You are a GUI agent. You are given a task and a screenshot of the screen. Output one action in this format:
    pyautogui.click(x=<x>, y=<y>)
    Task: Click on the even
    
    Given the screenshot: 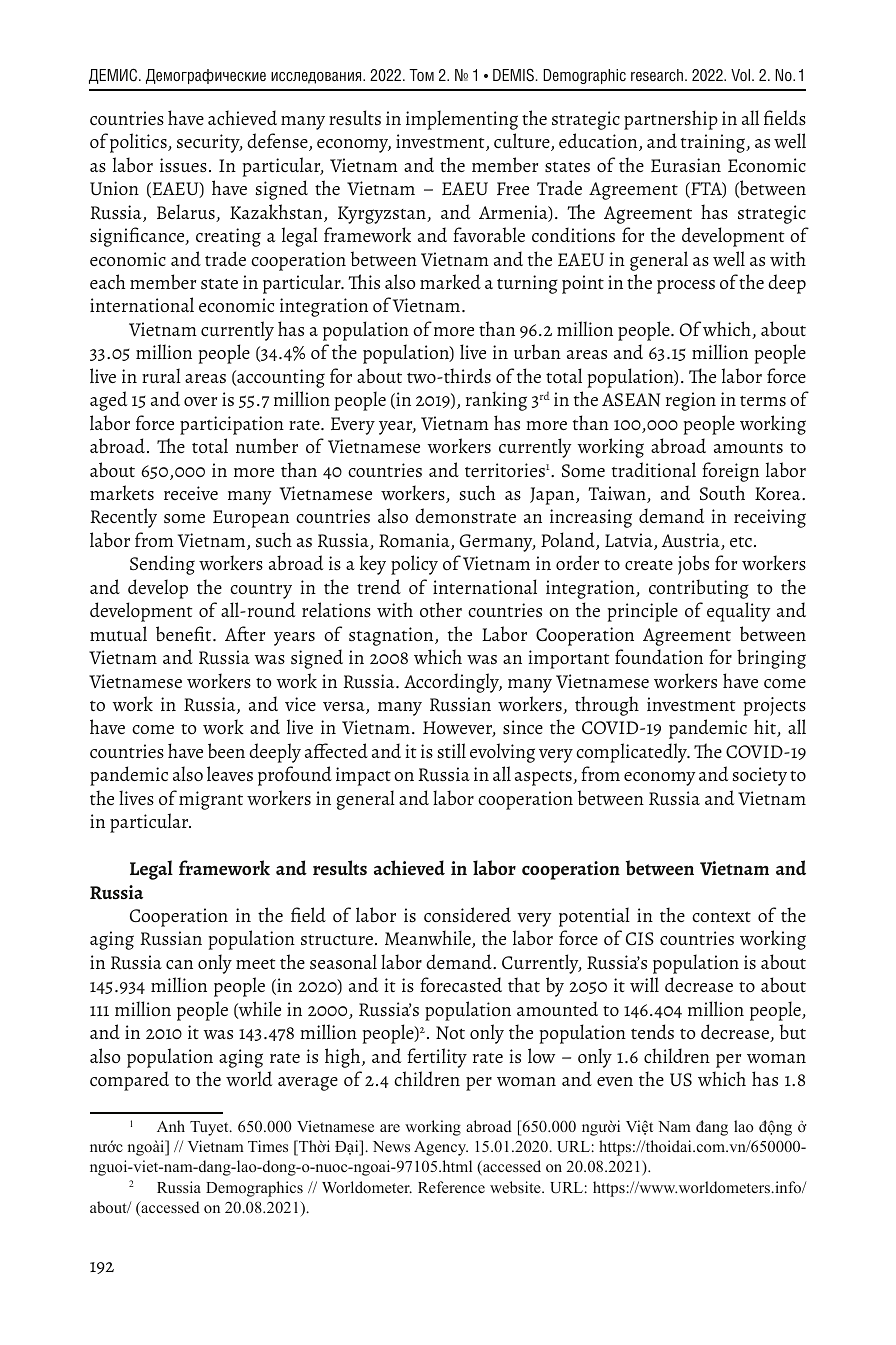 What is the action you would take?
    pyautogui.click(x=615, y=1081)
